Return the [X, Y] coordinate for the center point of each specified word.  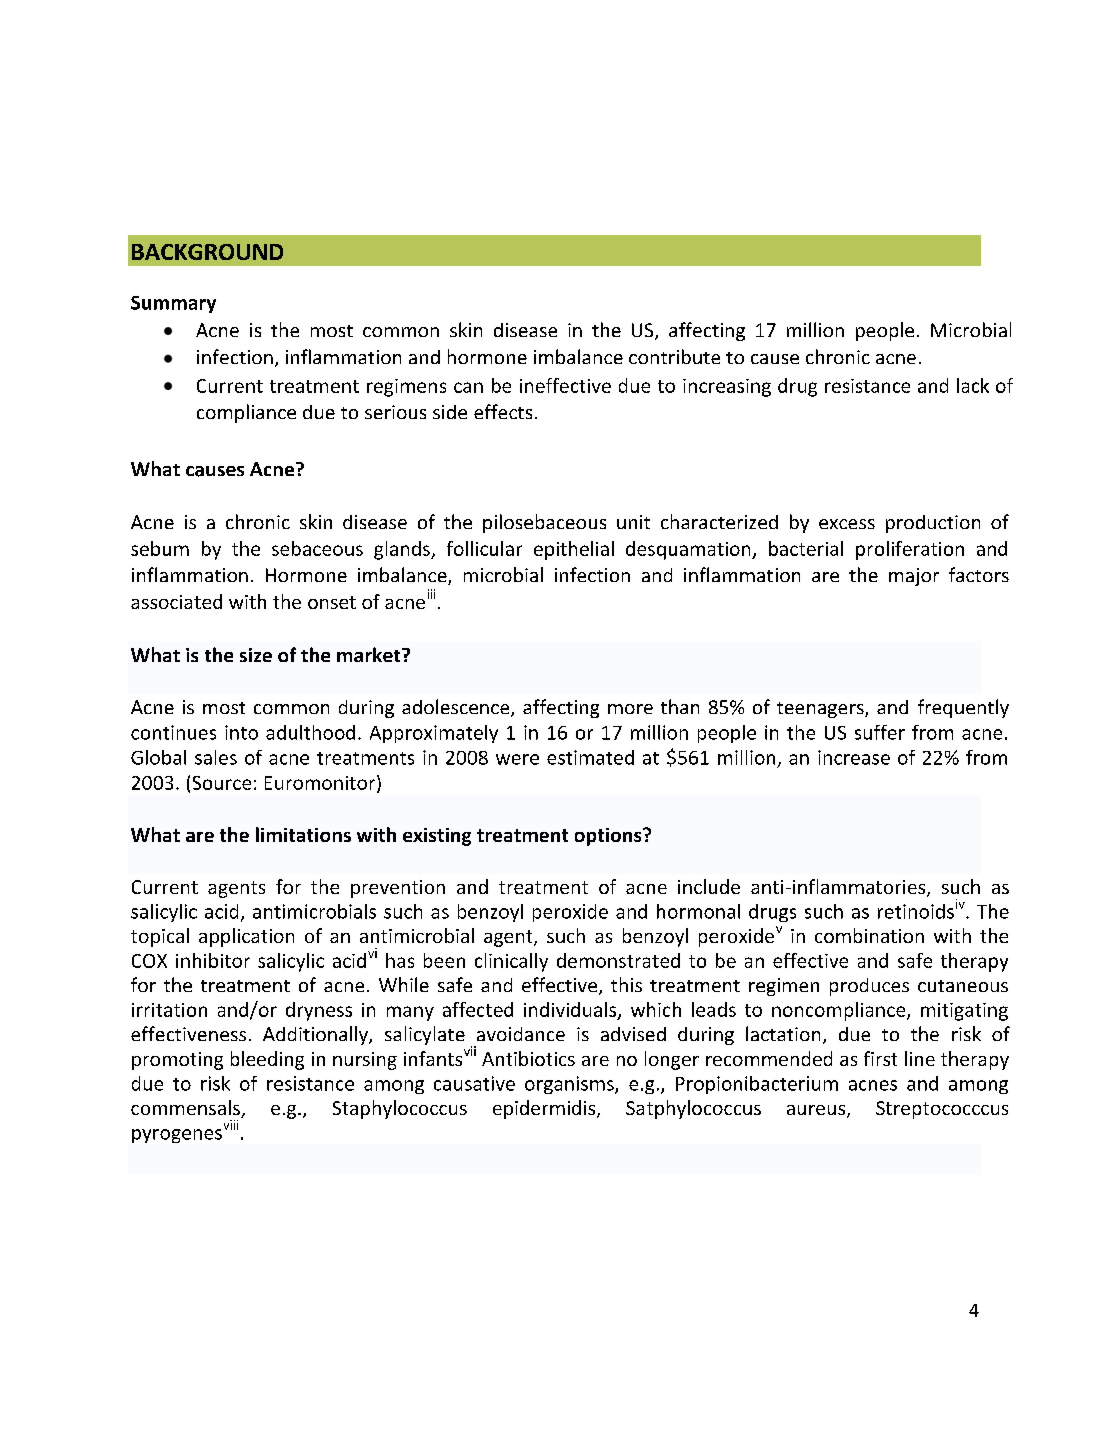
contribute [674, 356]
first [880, 1058]
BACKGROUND [207, 252]
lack [973, 385]
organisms [570, 1085]
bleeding [267, 1060]
